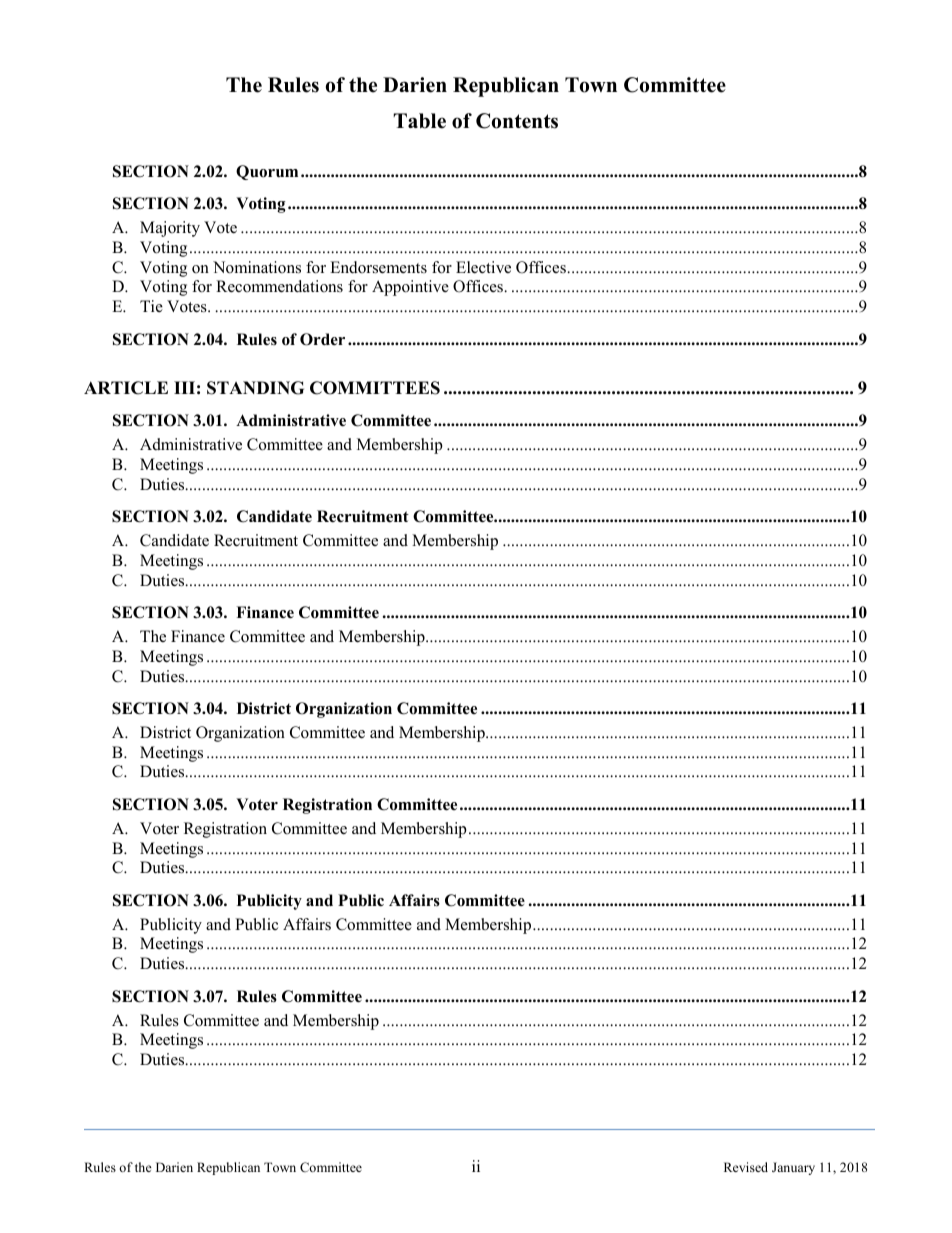  What do you see at coordinates (419, 121) in the screenshot?
I see `Table` at bounding box center [419, 121].
